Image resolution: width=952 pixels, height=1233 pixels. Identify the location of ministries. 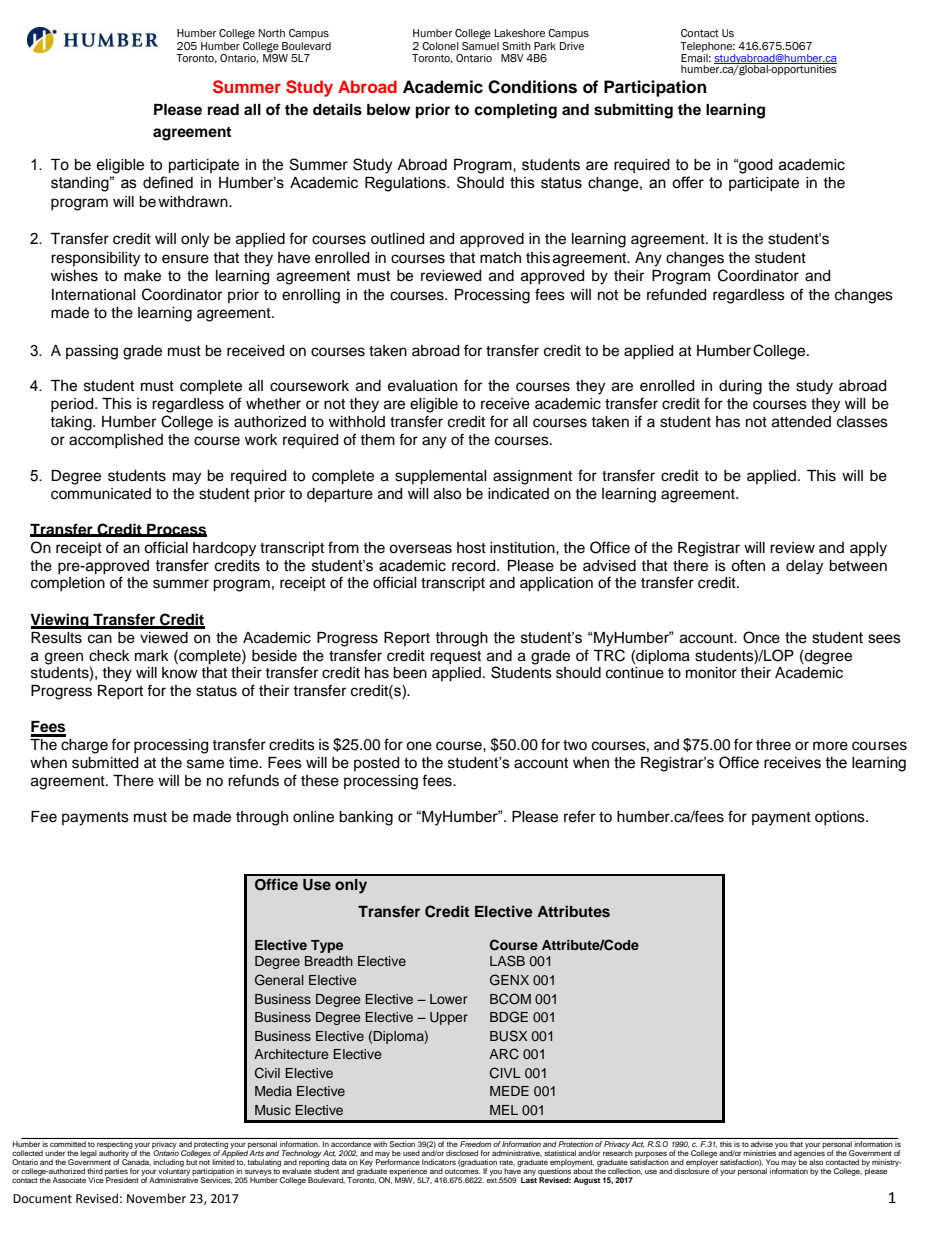
(760, 1152).
